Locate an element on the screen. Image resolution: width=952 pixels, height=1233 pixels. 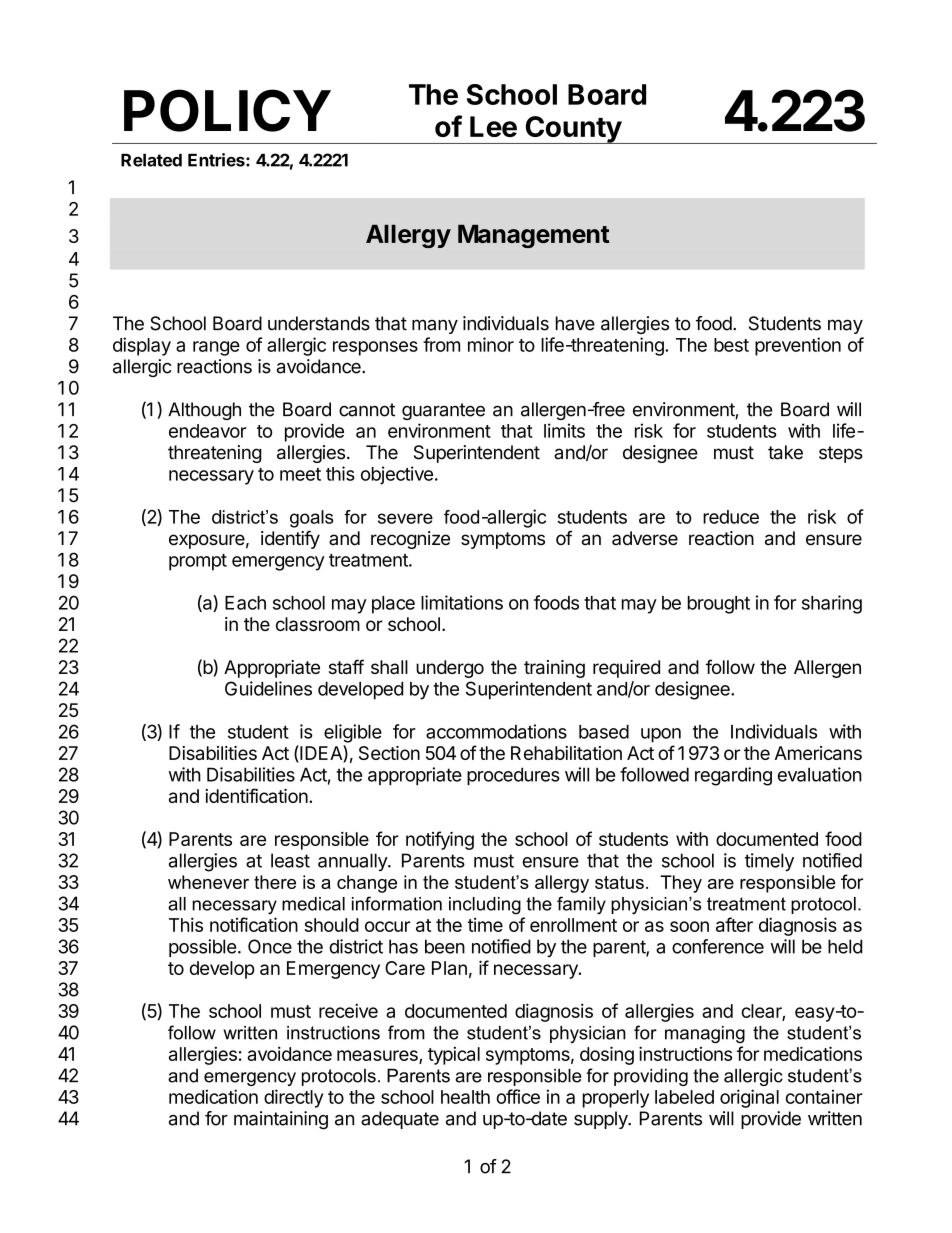
directly is located at coordinates (294, 1098).
